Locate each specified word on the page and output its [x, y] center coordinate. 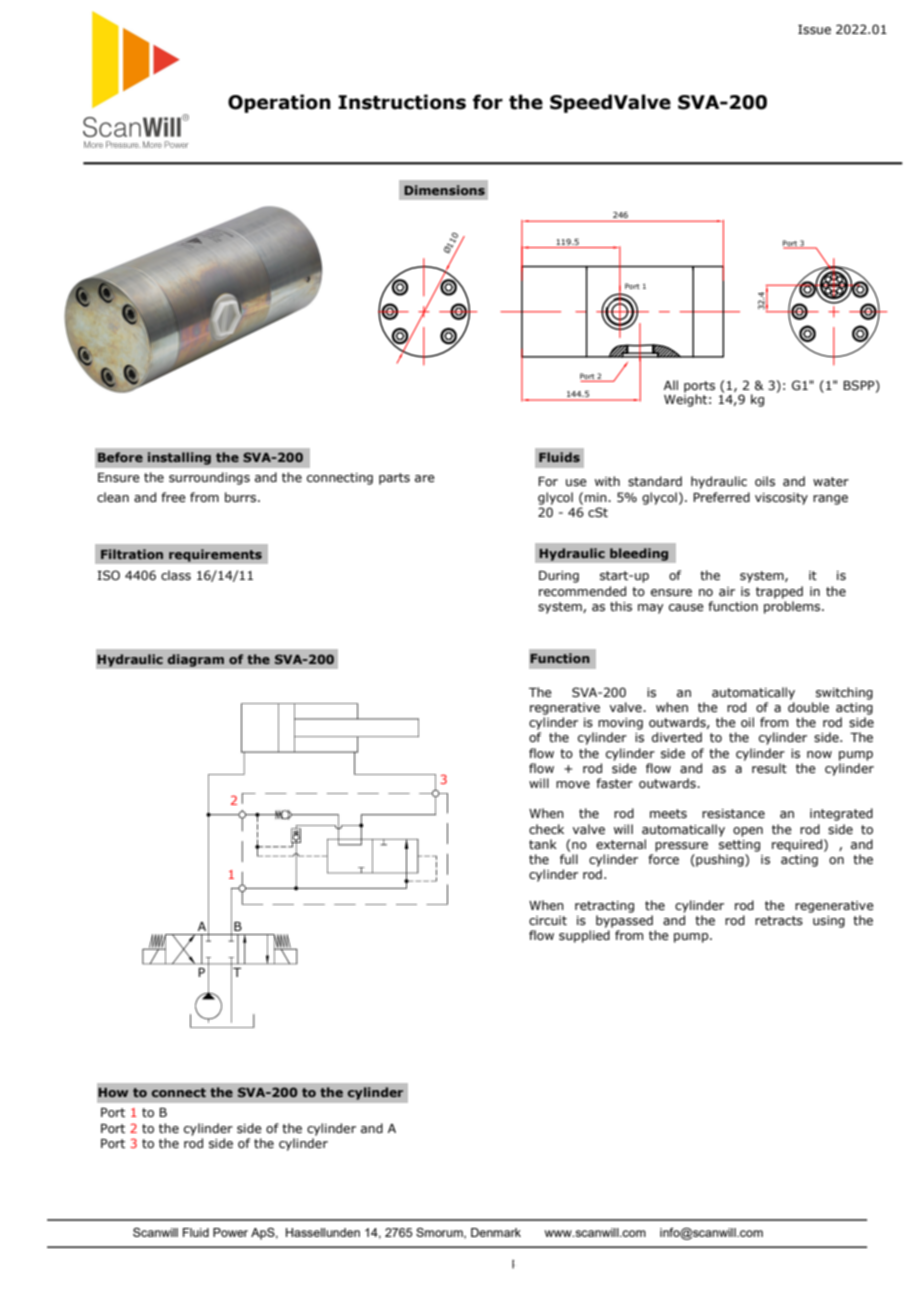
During [559, 577]
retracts [779, 920]
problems [793, 607]
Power [230, 1232]
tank [543, 844]
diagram [195, 660]
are [425, 478]
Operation [279, 103]
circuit [548, 920]
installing [179, 458]
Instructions [402, 102]
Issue [814, 29]
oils [765, 481]
